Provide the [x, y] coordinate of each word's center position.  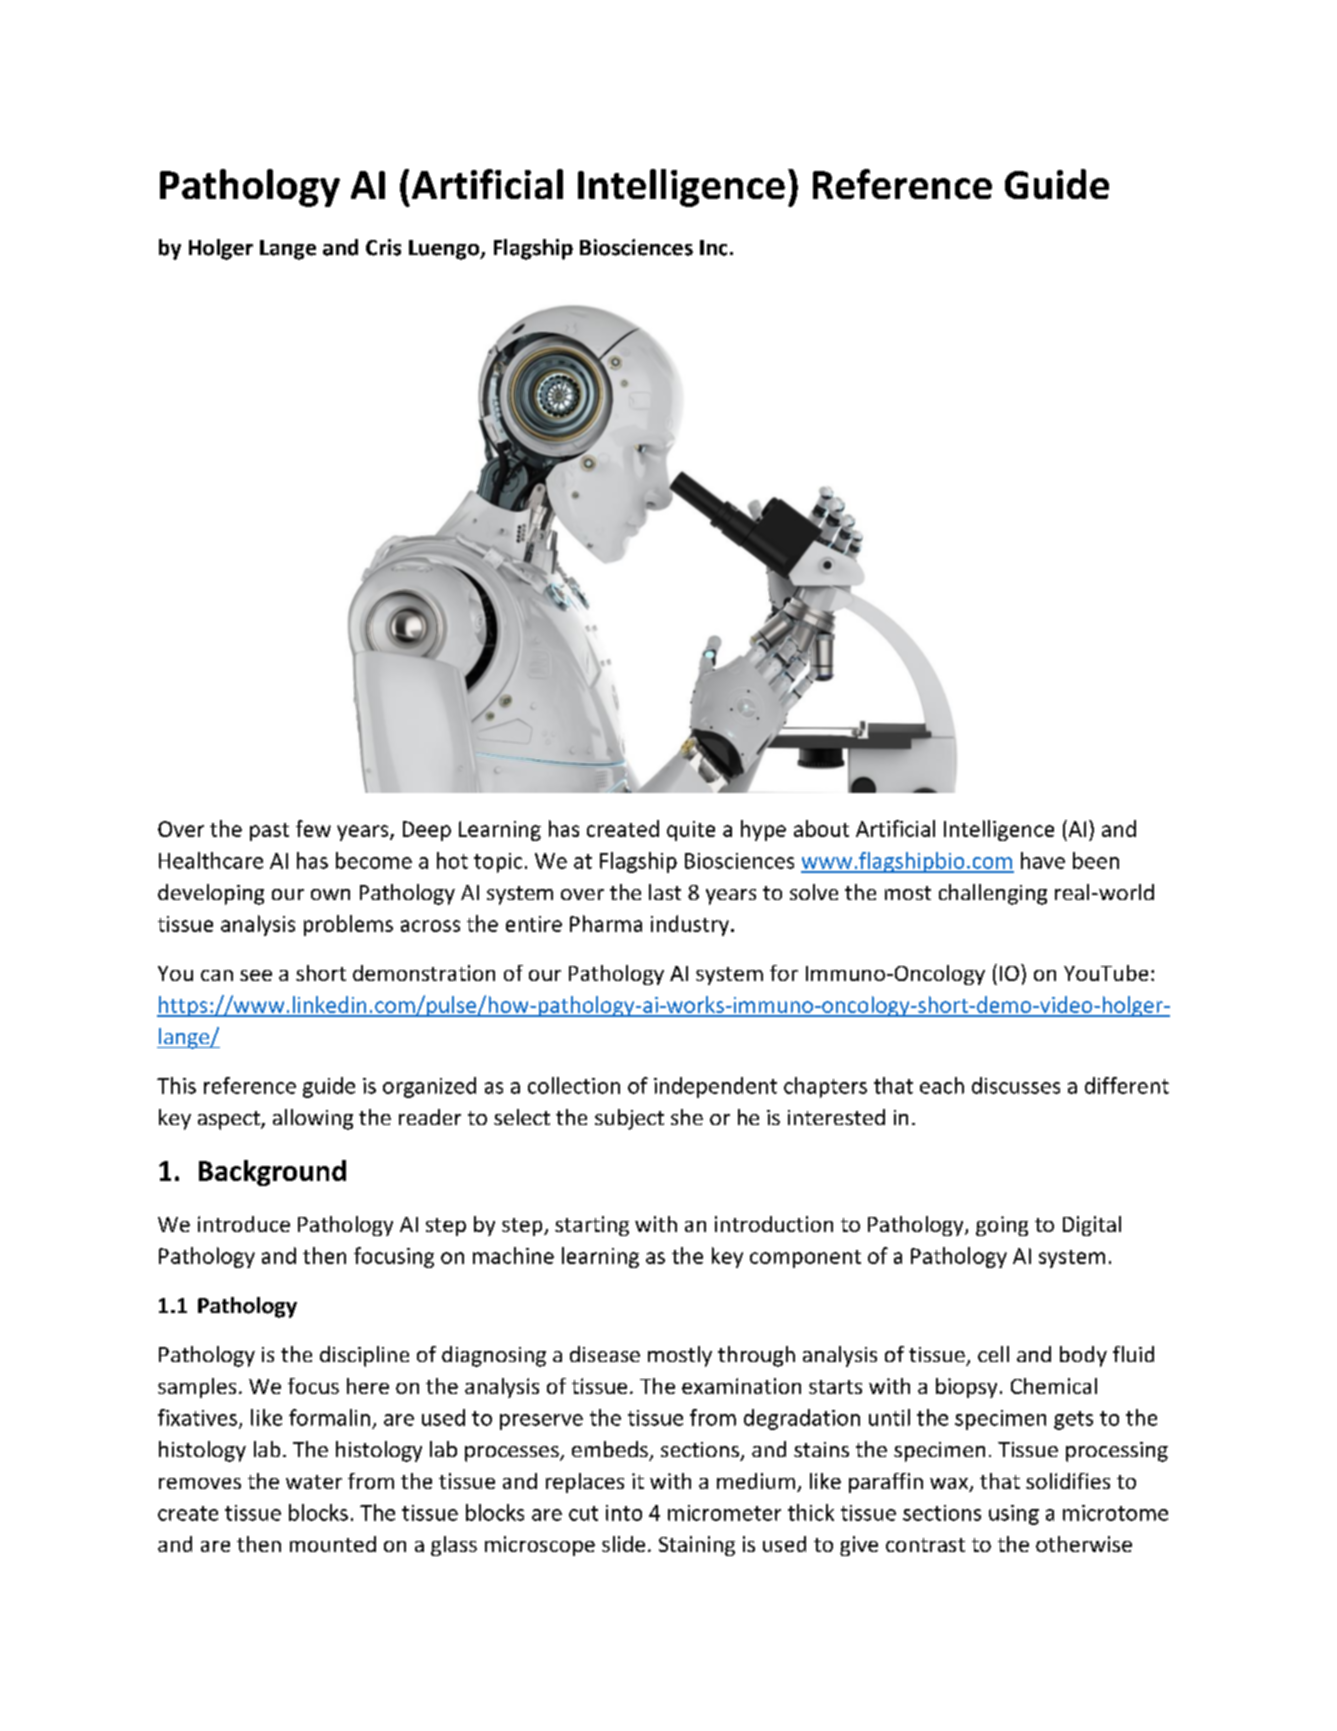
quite [691, 831]
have [1043, 860]
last [665, 892]
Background [272, 1173]
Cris [383, 247]
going [1002, 1226]
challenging [993, 894]
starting [592, 1226]
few [313, 828]
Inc [713, 248]
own [330, 894]
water [314, 1482]
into [624, 1513]
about [821, 828]
